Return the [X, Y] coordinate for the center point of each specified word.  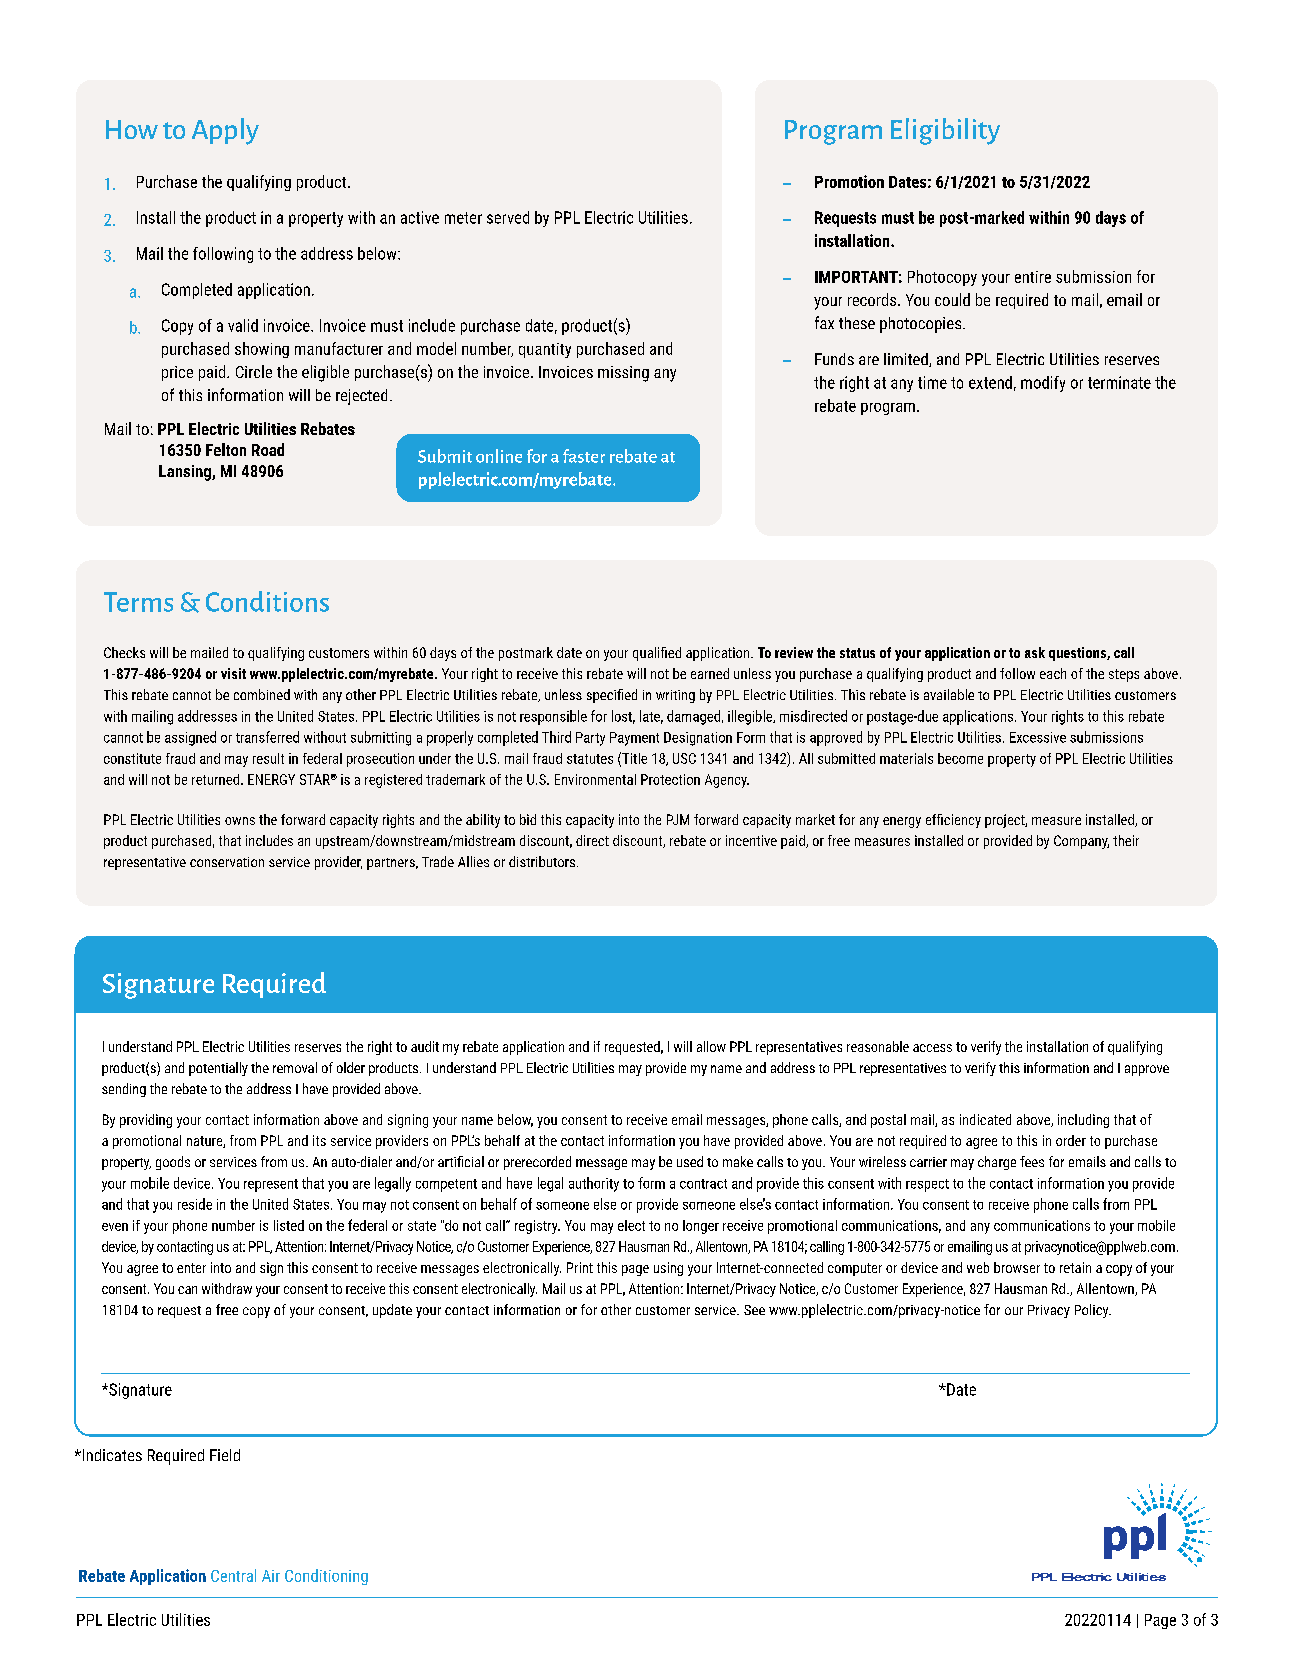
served [508, 217]
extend [990, 382]
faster [584, 456]
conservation [227, 862]
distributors [543, 861]
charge [997, 1163]
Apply [225, 131]
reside [195, 1204]
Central [233, 1575]
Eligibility [945, 131]
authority [594, 1184]
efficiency [953, 821]
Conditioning [326, 1577]
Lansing [186, 473]
